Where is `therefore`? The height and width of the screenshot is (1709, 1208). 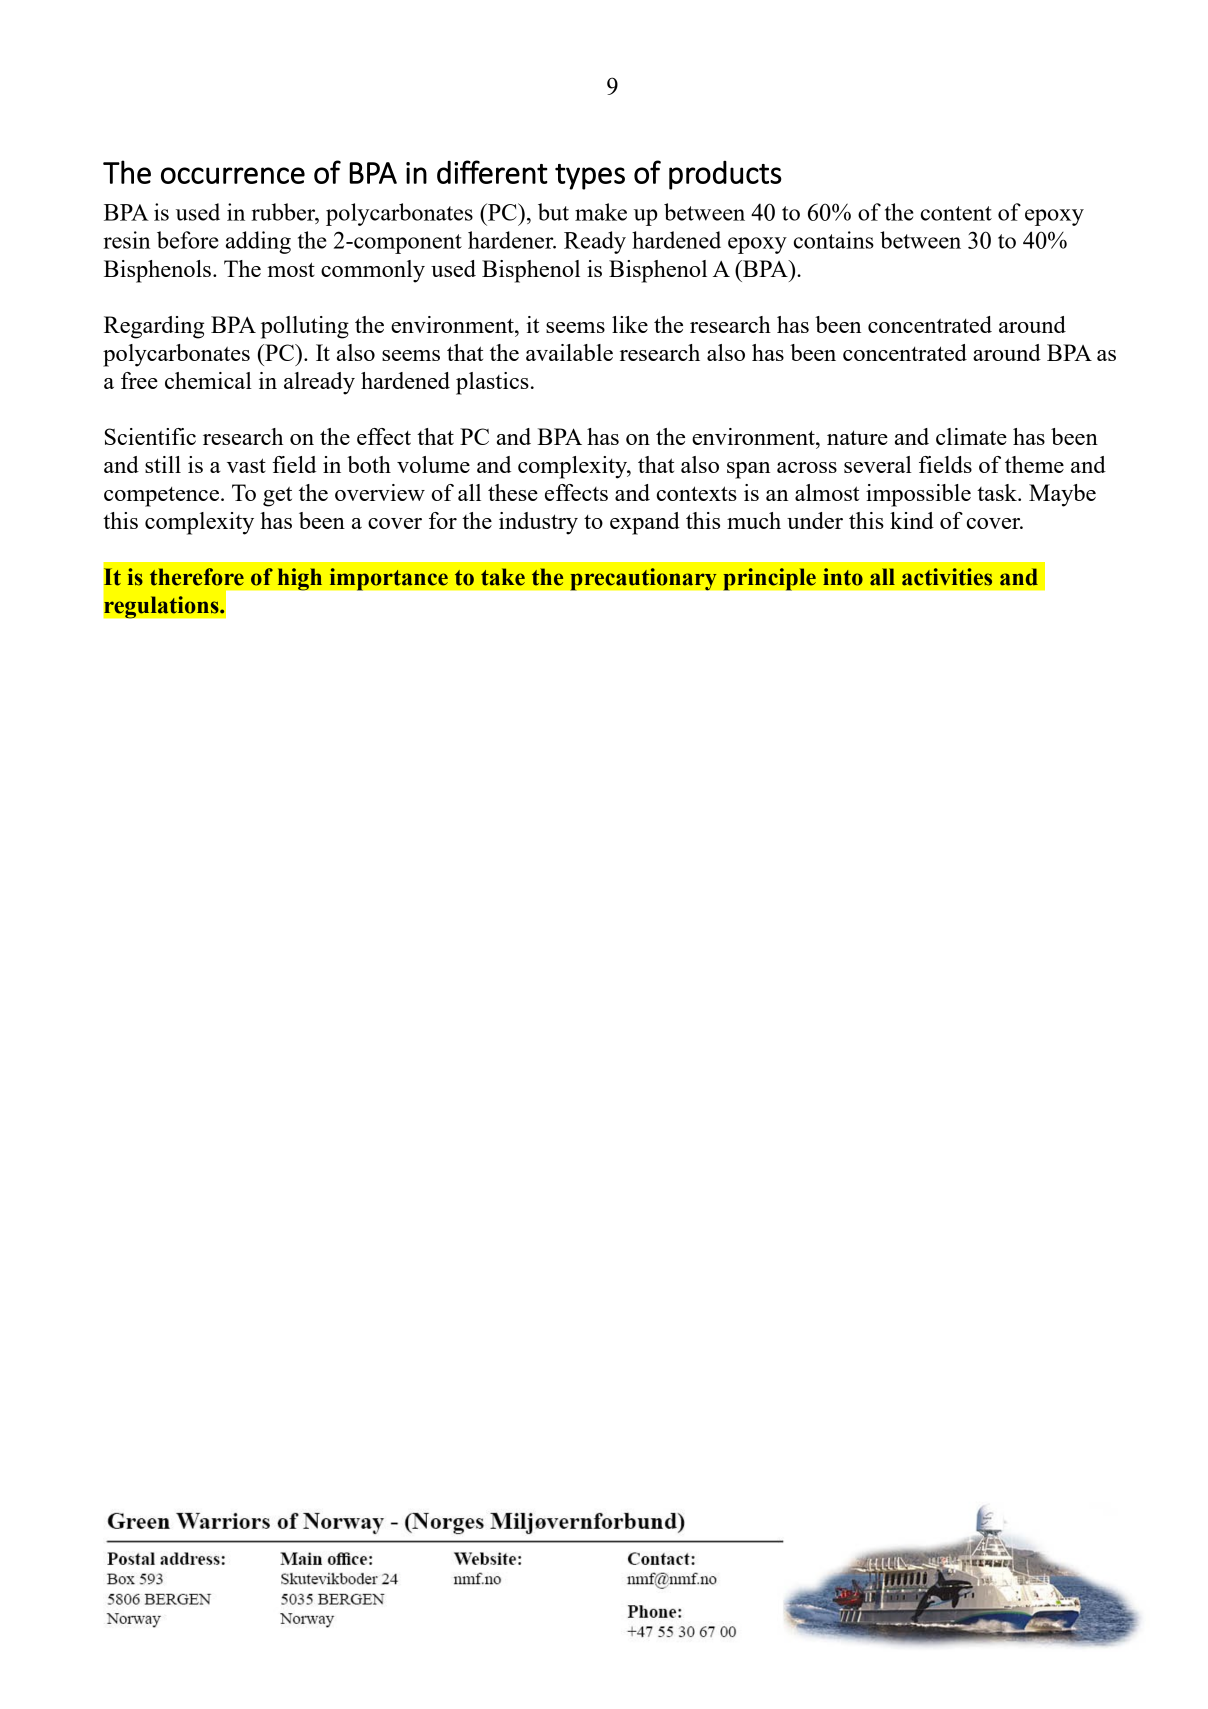 therefore is located at coordinates (197, 577).
